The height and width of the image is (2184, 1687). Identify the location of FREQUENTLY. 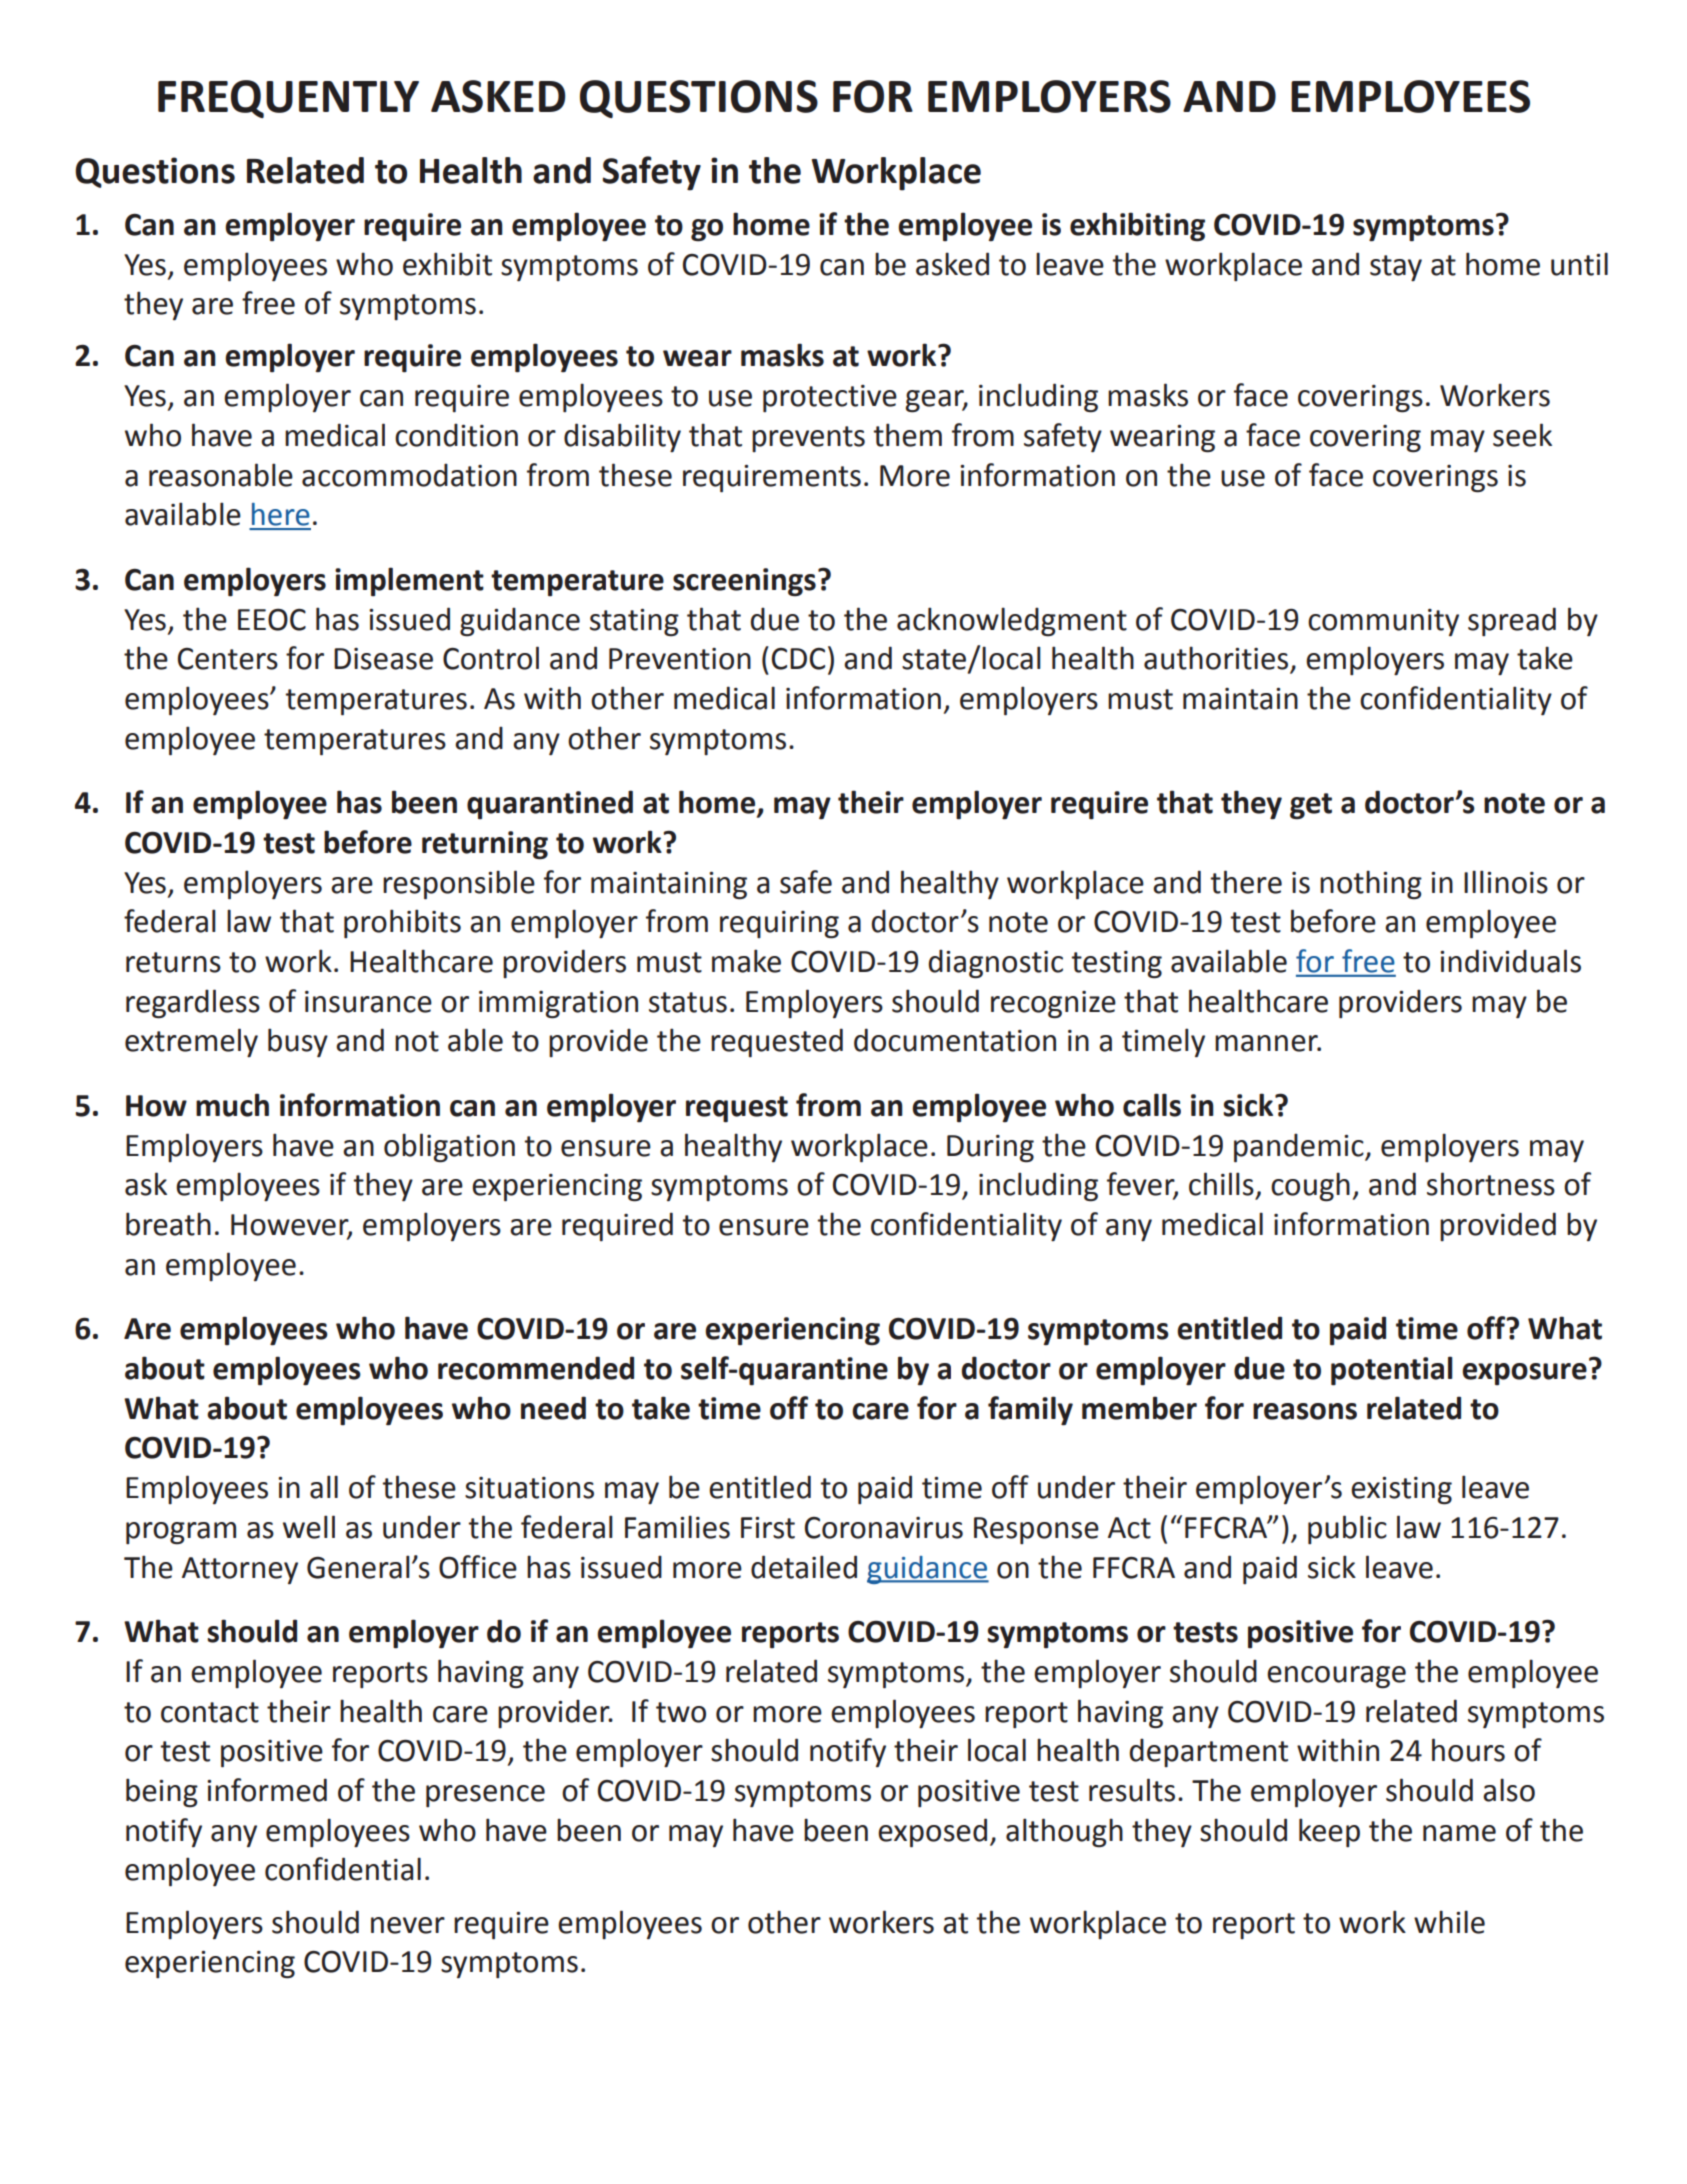
(288, 99).
